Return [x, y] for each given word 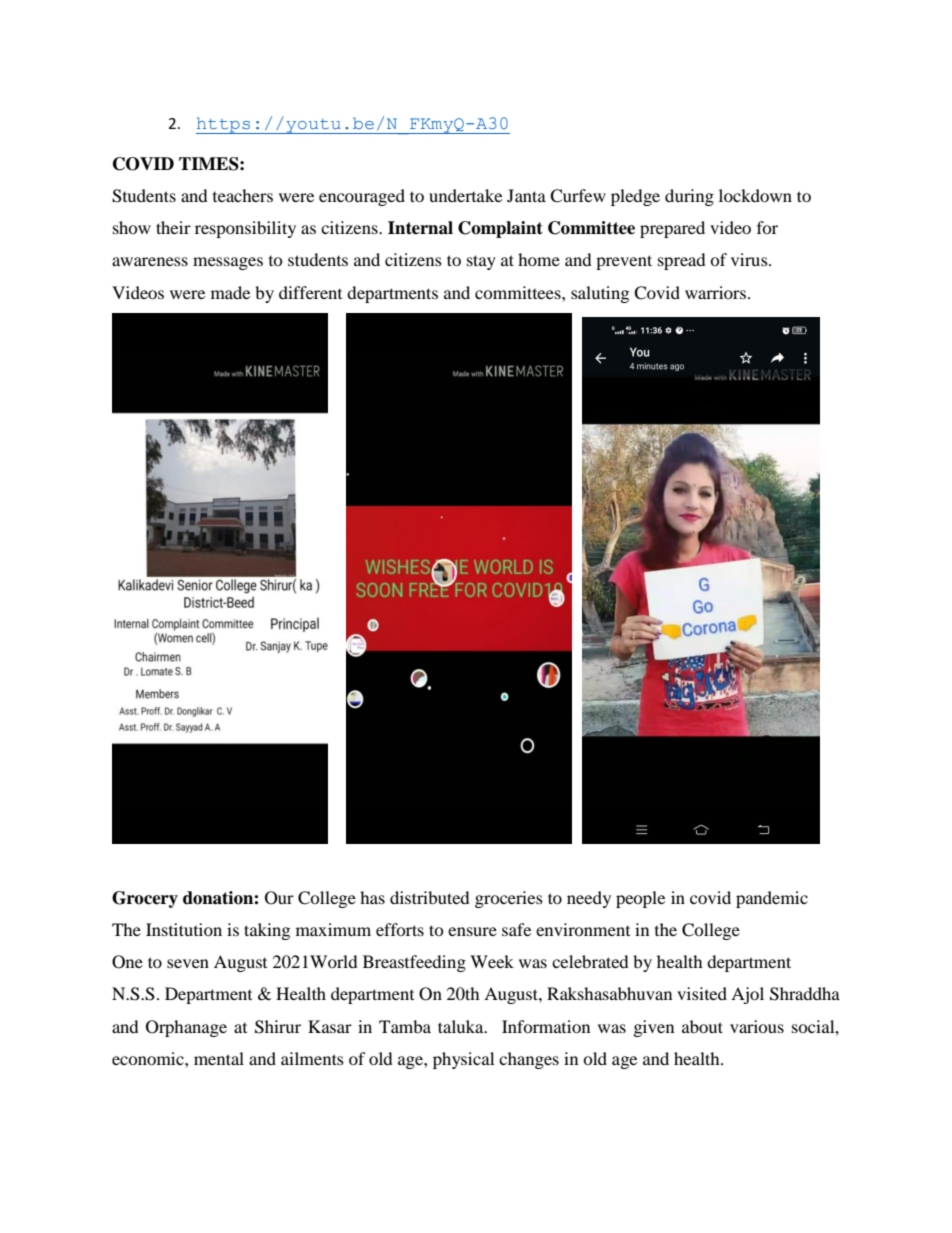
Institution [184, 929]
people [640, 899]
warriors [715, 292]
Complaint [500, 229]
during [689, 197]
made [230, 292]
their [173, 227]
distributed [430, 897]
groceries [509, 899]
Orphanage [186, 1028]
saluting [600, 294]
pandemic [772, 899]
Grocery [145, 899]
